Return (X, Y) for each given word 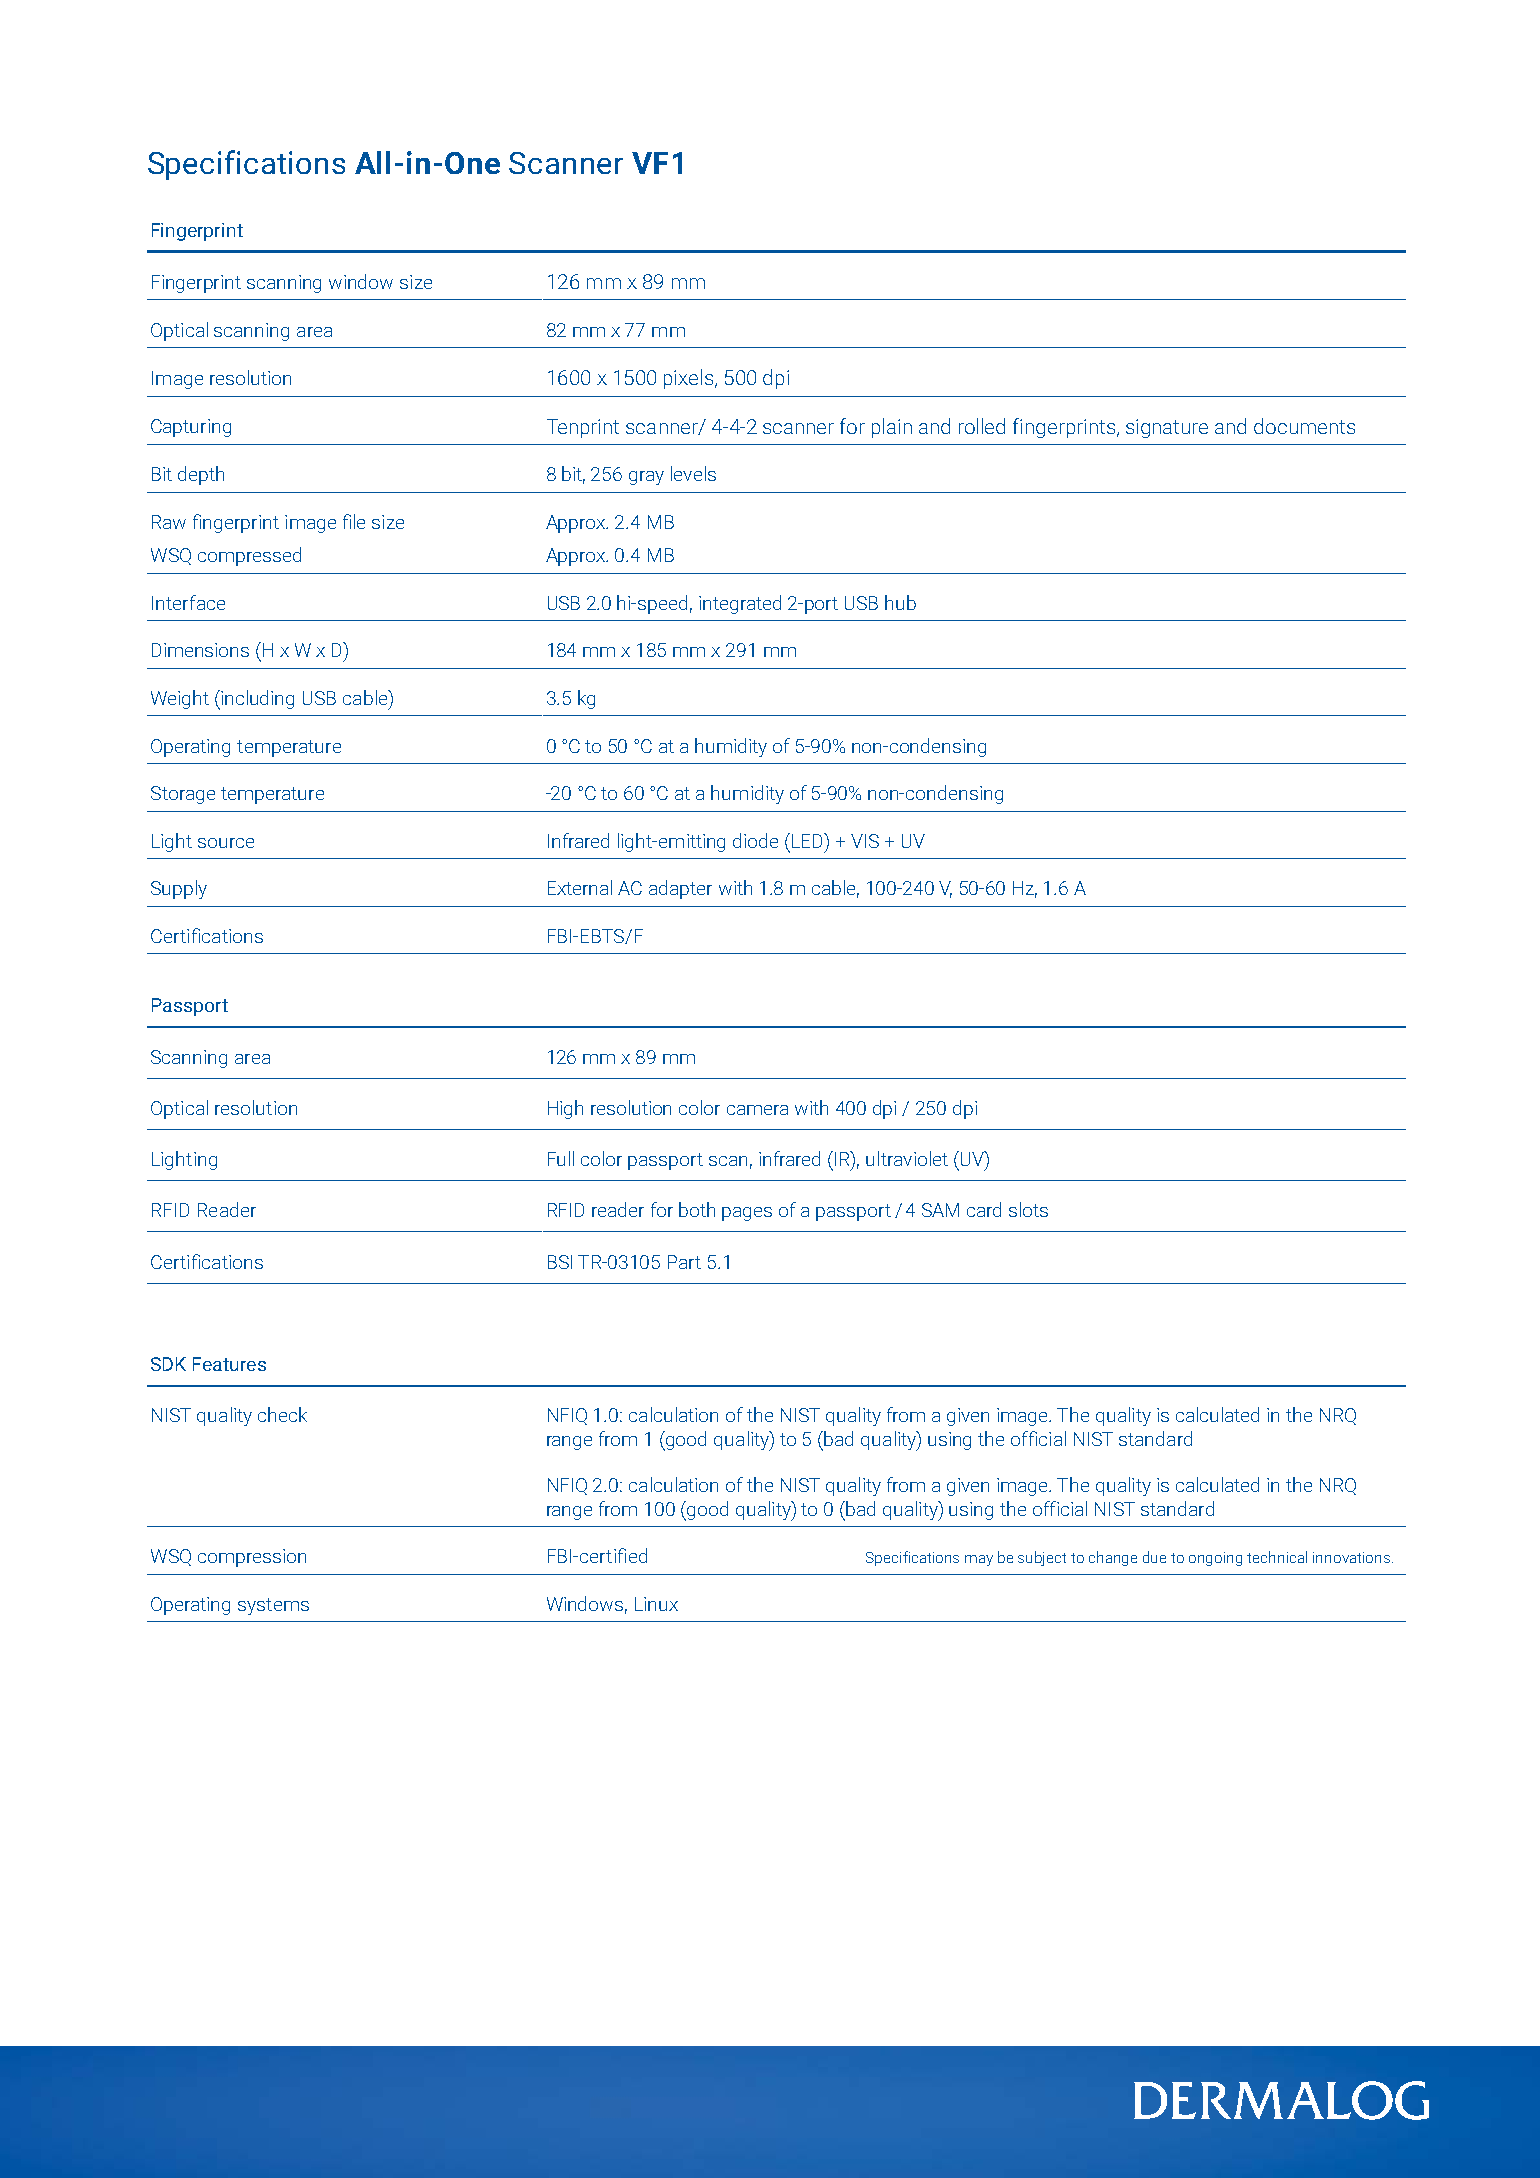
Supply (179, 889)
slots (1028, 1209)
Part (684, 1262)
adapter (680, 889)
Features (229, 1364)
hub (900, 602)
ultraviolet (907, 1158)
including (256, 700)
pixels (690, 379)
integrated (740, 604)
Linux (656, 1604)
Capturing (191, 428)
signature (1167, 428)
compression (252, 1558)
